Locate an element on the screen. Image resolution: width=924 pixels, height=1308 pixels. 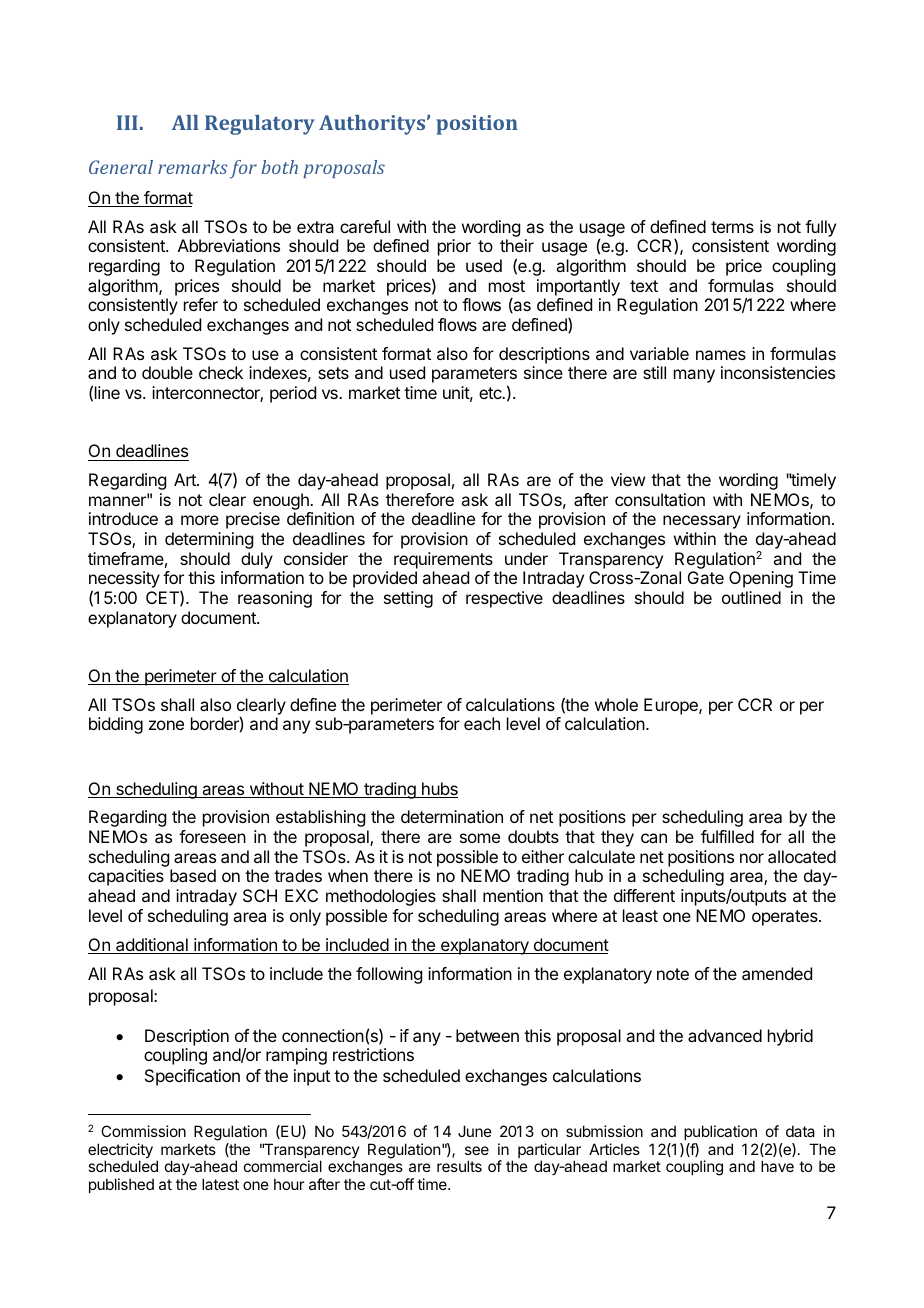
remarks is located at coordinates (193, 167).
